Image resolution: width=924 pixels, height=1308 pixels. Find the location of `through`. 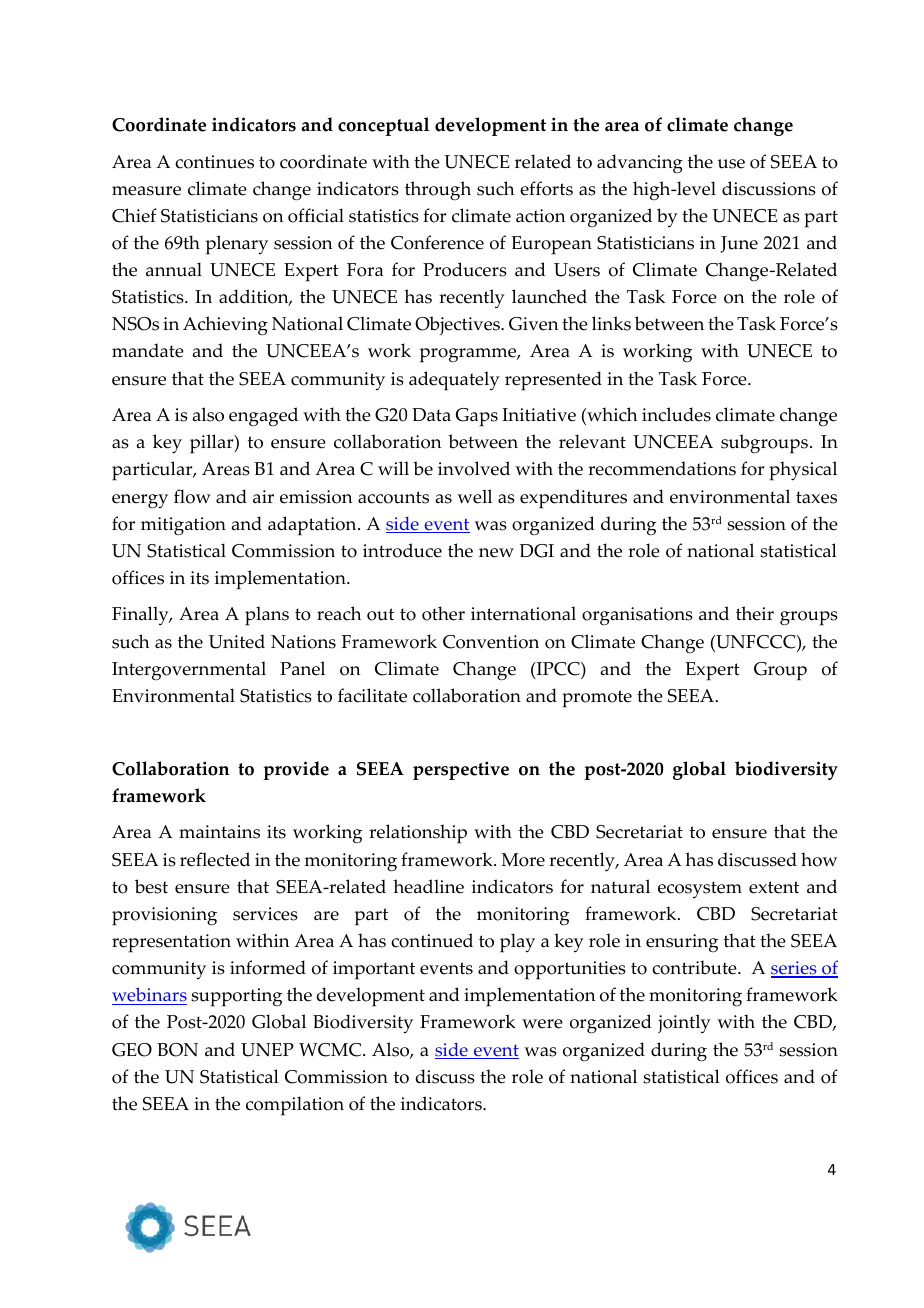

through is located at coordinates (438, 191).
